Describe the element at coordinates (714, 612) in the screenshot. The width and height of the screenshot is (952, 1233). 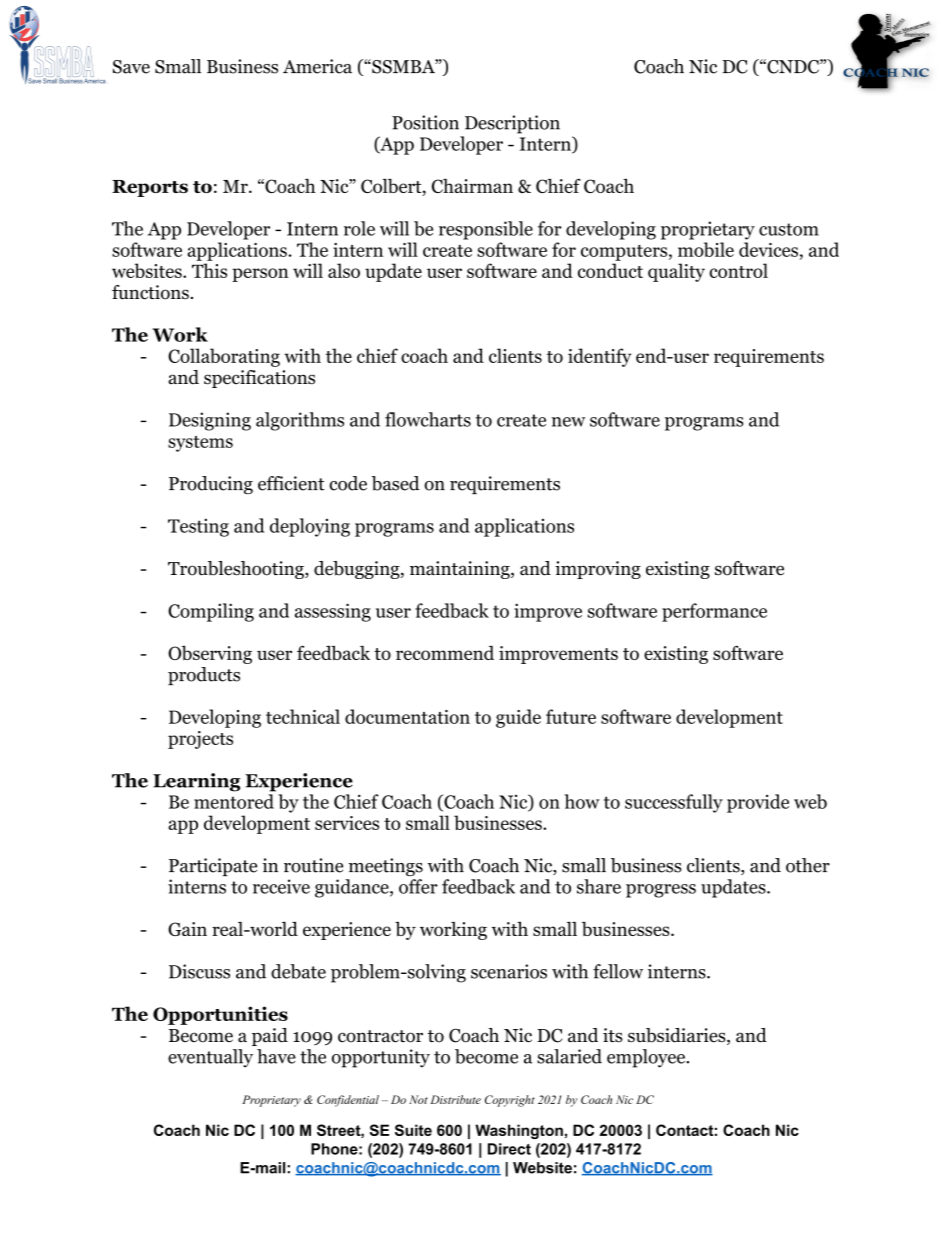
I see `performance` at that location.
